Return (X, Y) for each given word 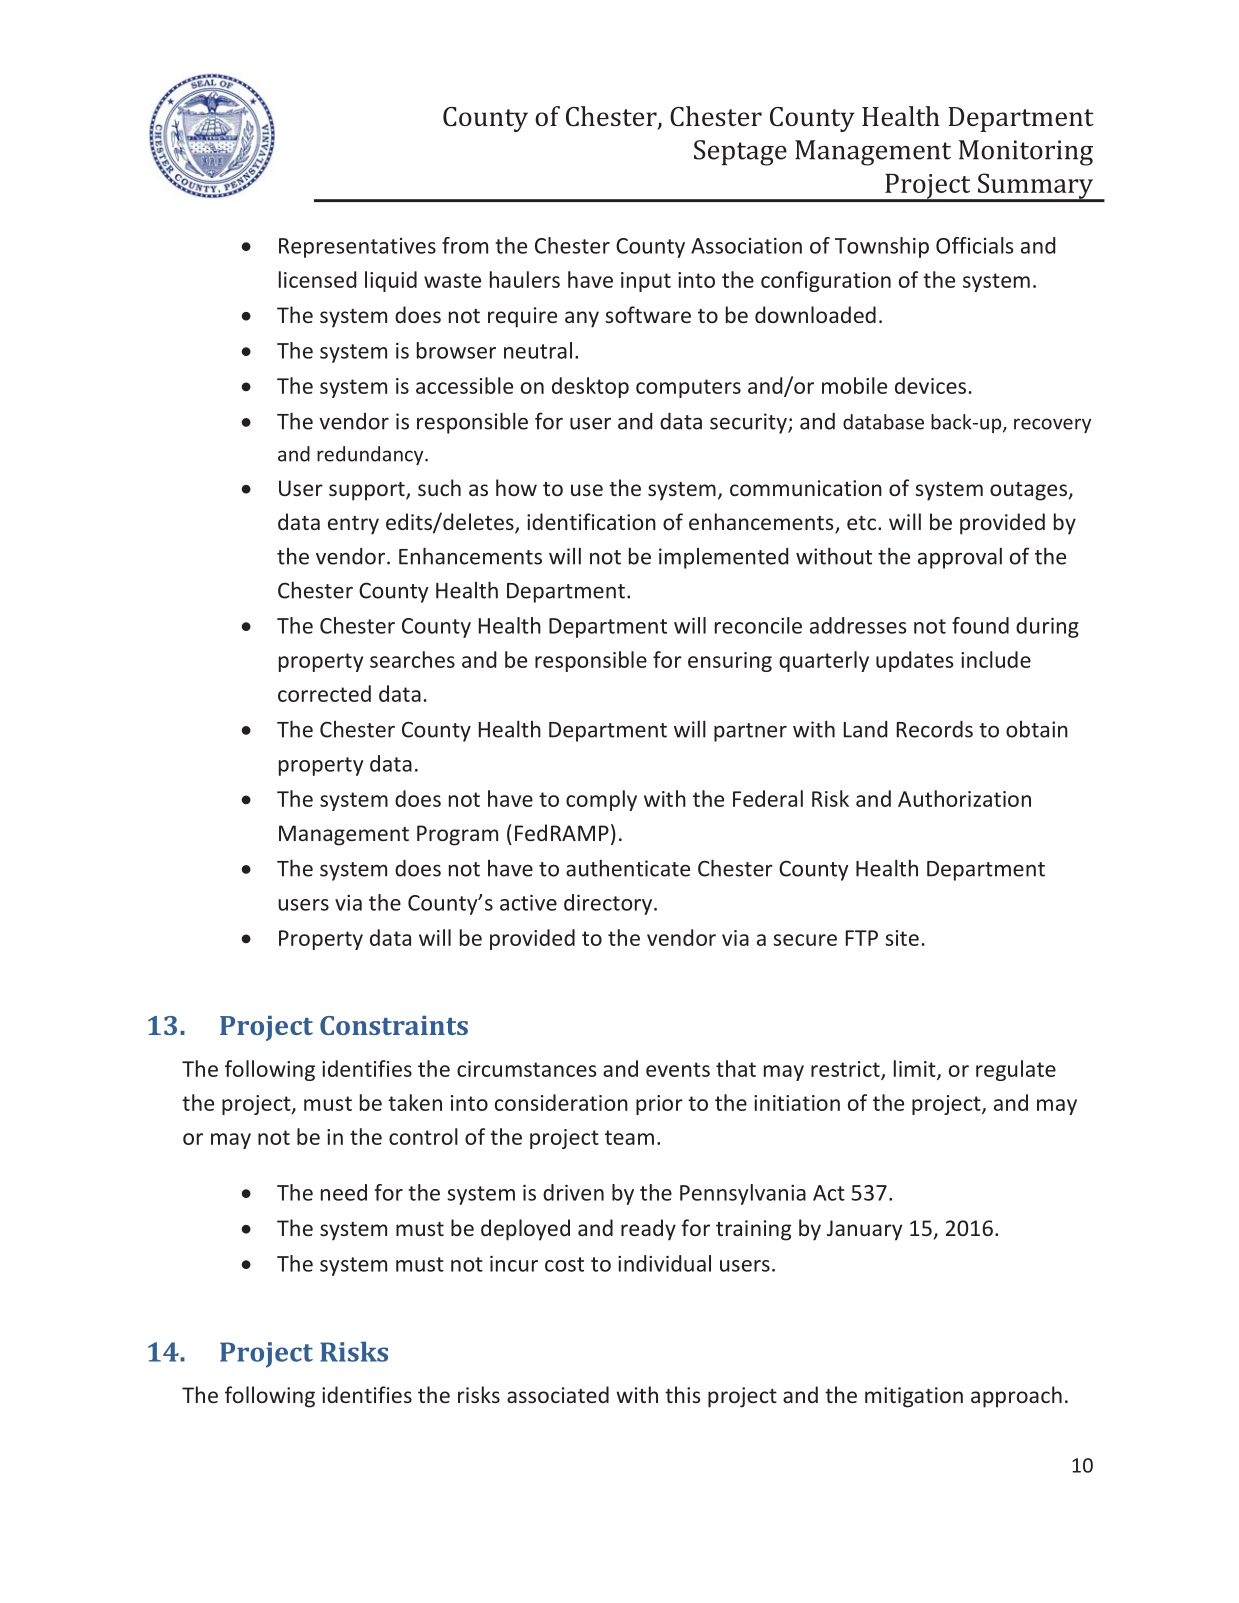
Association (746, 246)
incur (514, 1264)
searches (412, 659)
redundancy (371, 455)
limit (916, 1069)
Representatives (357, 248)
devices (930, 385)
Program (457, 835)
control (423, 1136)
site (902, 938)
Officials (975, 245)
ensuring (730, 662)
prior (659, 1105)
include (996, 659)
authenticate (628, 868)
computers (688, 388)
